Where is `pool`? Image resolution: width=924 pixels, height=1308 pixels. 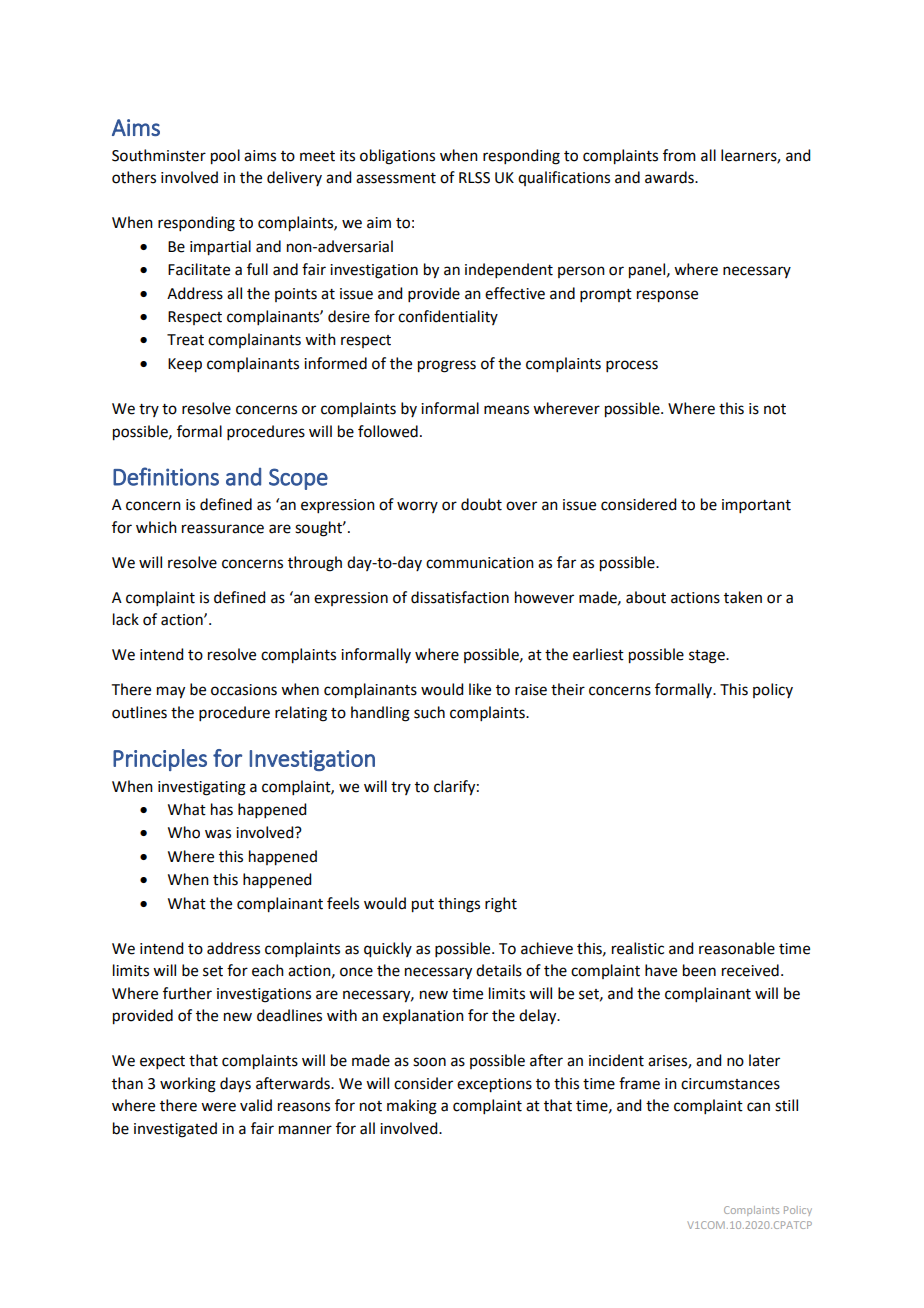
pool is located at coordinates (225, 157).
